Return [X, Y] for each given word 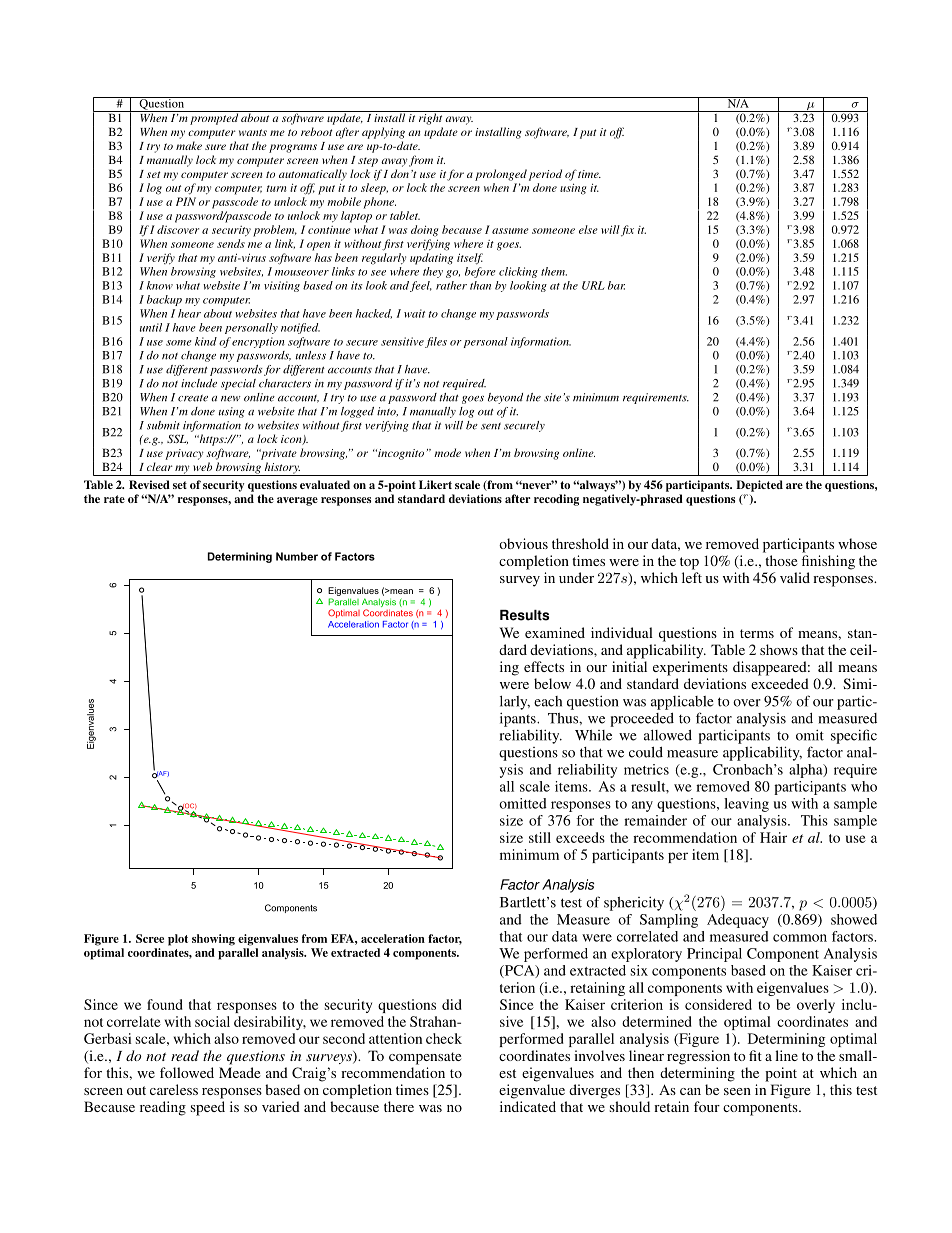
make [189, 145]
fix [627, 231]
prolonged [501, 175]
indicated [528, 1106]
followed [187, 1072]
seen [737, 1091]
